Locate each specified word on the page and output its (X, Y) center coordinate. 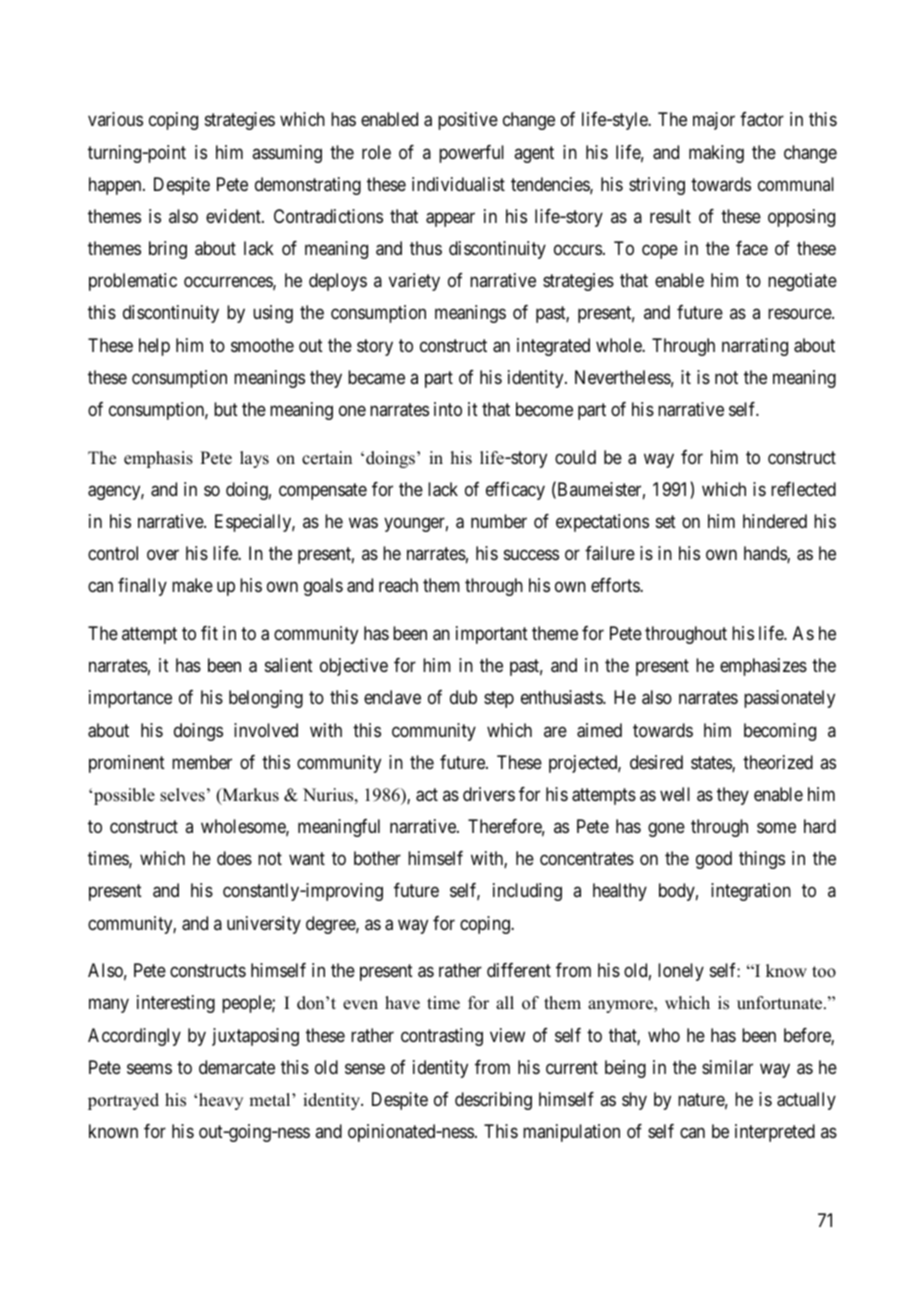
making (716, 154)
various (115, 119)
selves (182, 795)
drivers (489, 794)
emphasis (158, 459)
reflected (803, 489)
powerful (471, 154)
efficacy (515, 491)
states (712, 764)
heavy (221, 1101)
